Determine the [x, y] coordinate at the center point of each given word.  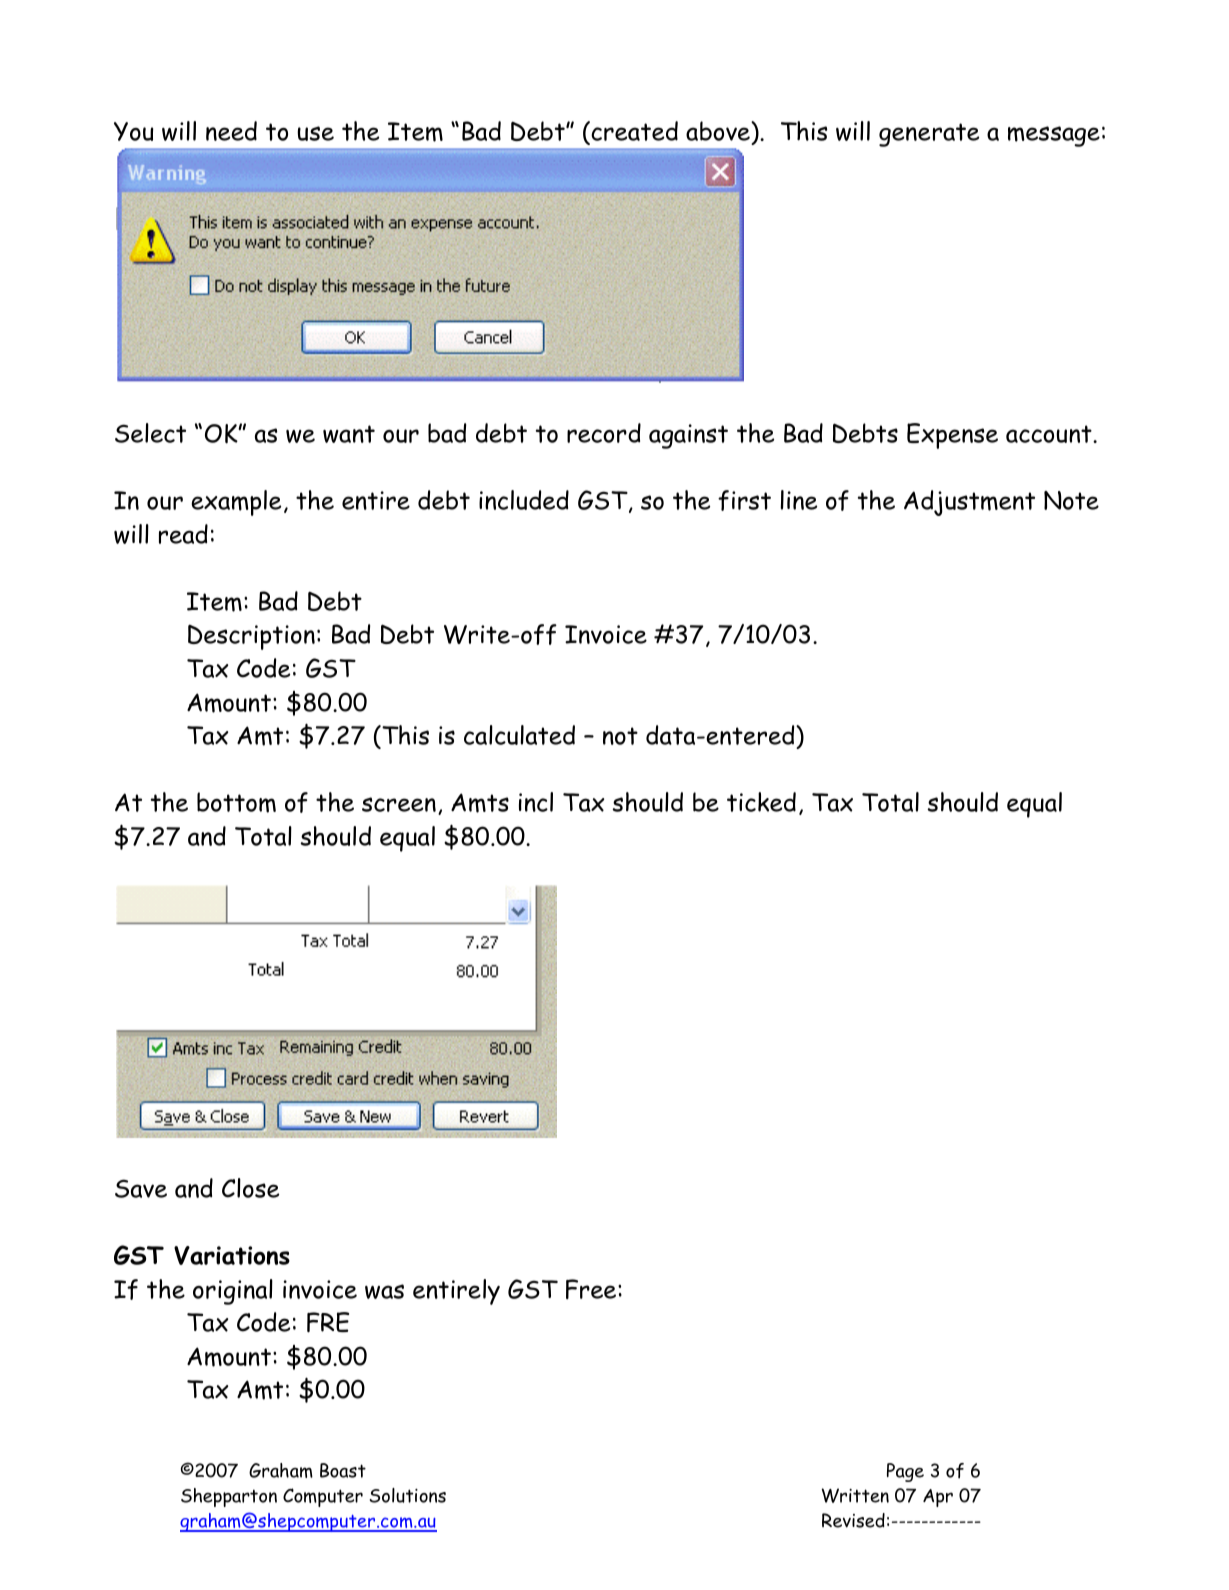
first [744, 500]
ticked [761, 802]
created [633, 131]
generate [929, 135]
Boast [343, 1470]
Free [592, 1289]
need [231, 131]
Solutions [408, 1495]
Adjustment [969, 503]
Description [251, 637]
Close [250, 1188]
